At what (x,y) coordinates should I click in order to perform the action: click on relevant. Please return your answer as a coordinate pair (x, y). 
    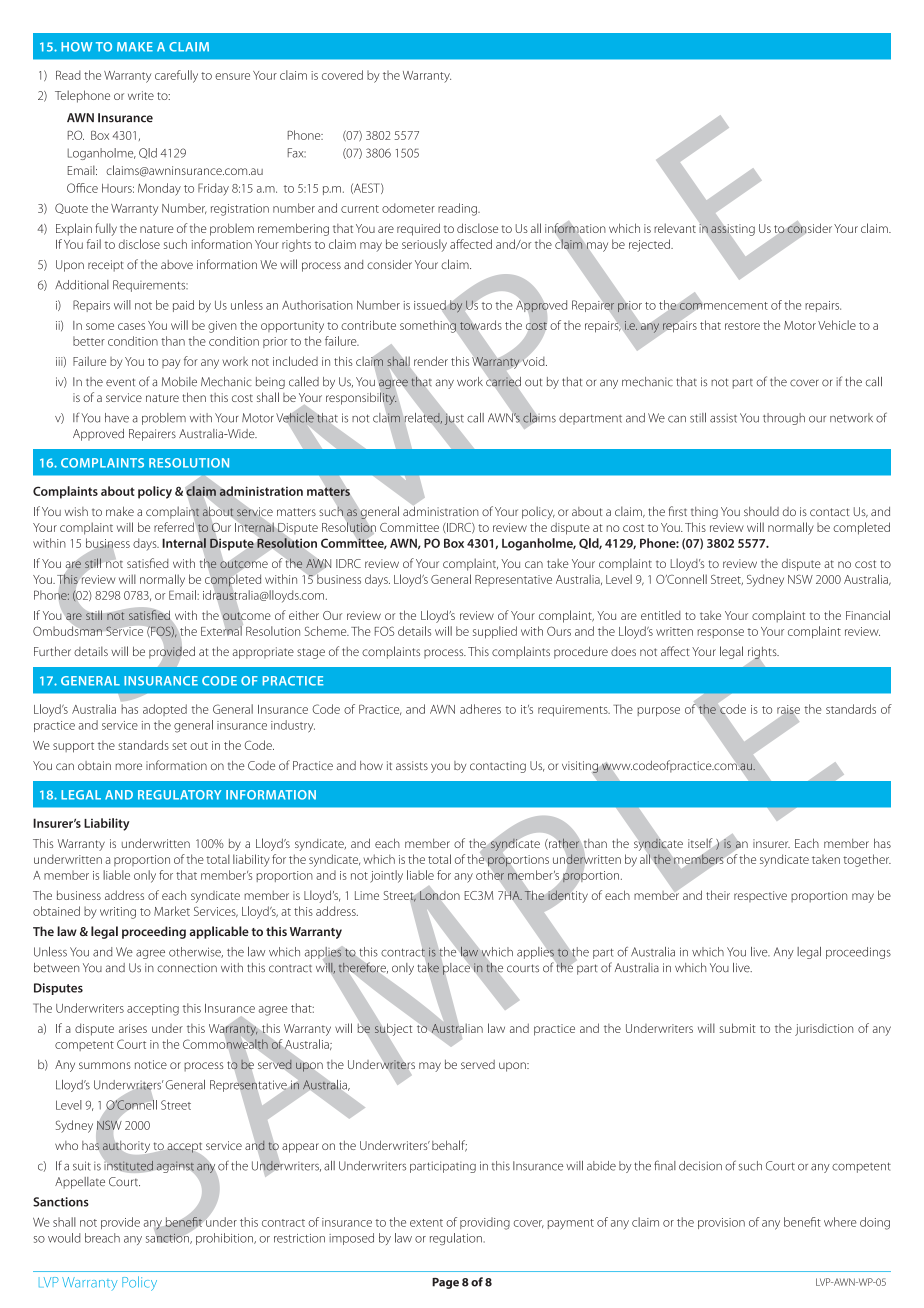
    Looking at the image, I should click on (675, 228).
